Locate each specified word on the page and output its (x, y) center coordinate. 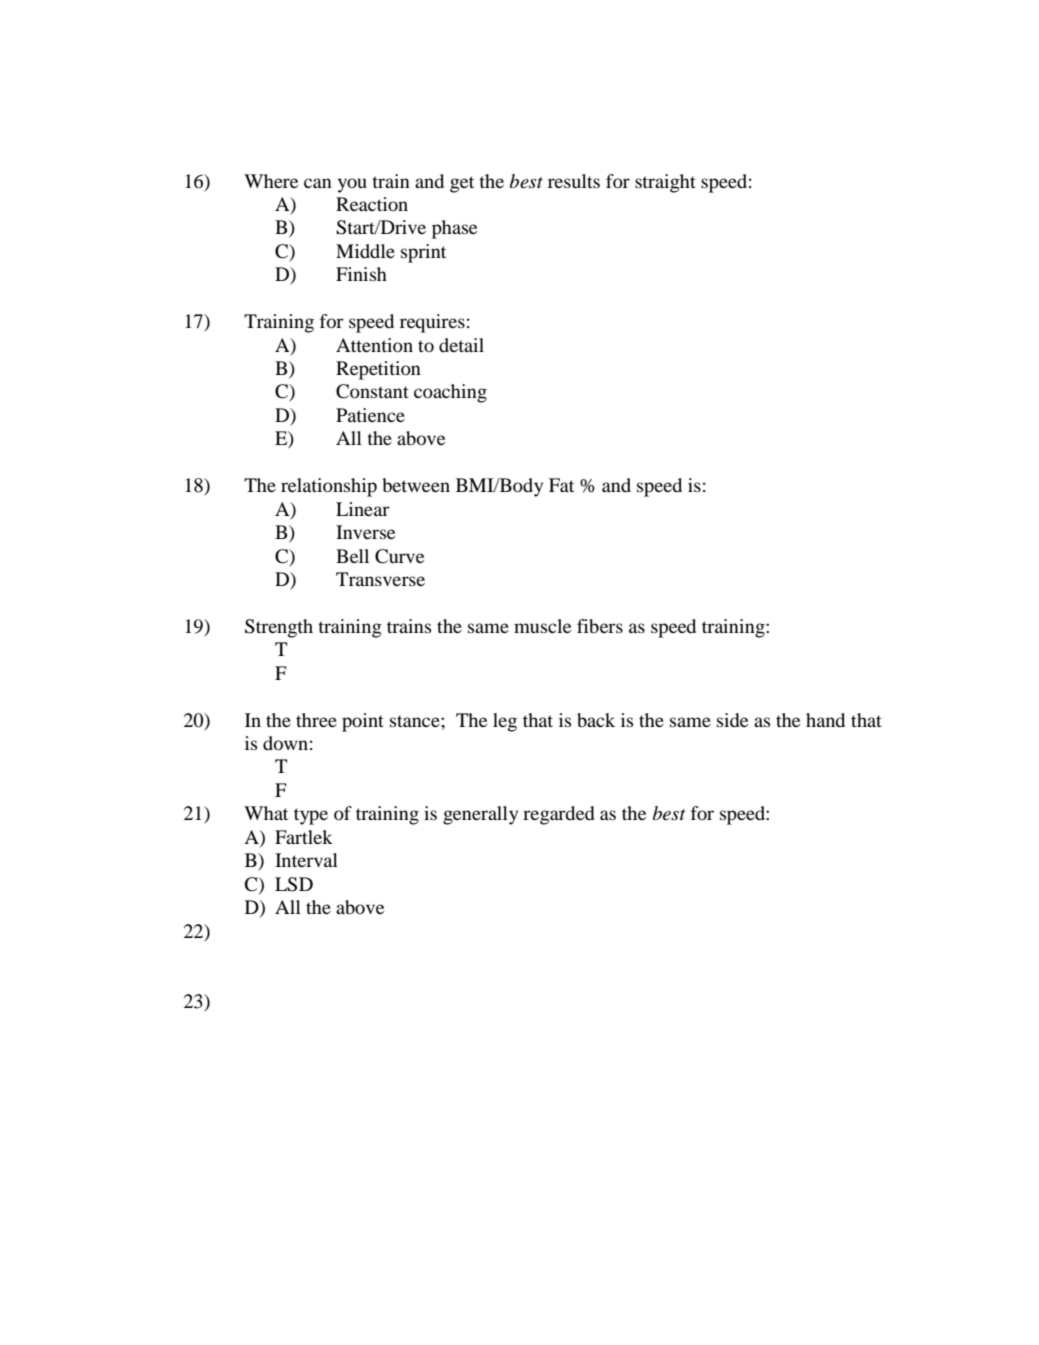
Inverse (365, 532)
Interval (306, 860)
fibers (600, 626)
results (574, 181)
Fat (561, 485)
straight (665, 183)
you (352, 185)
